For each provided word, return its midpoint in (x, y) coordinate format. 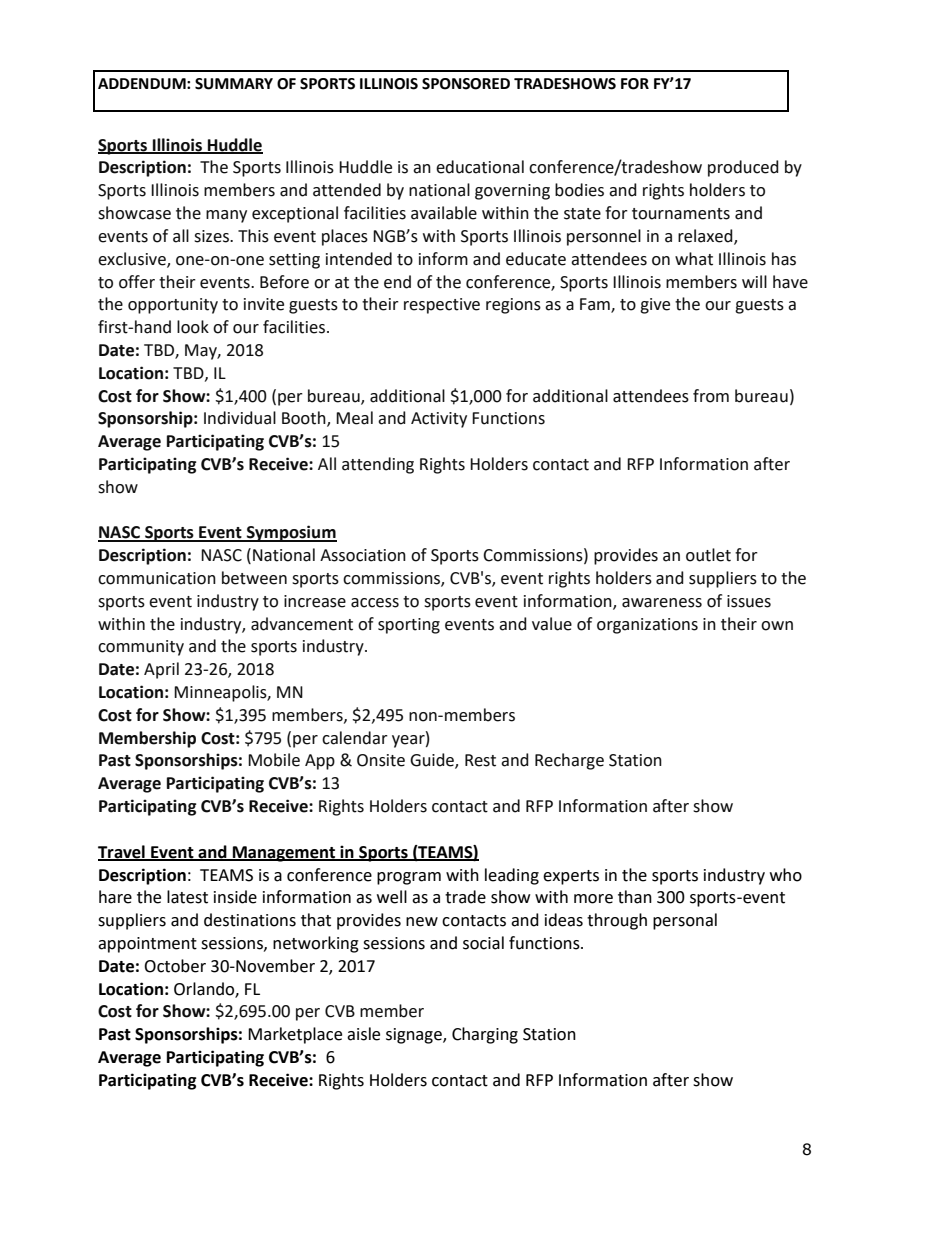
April (161, 670)
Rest (480, 760)
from (711, 396)
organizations (647, 626)
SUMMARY (234, 84)
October (175, 966)
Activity (439, 420)
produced (743, 168)
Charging (485, 1035)
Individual (240, 418)
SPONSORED (466, 84)
